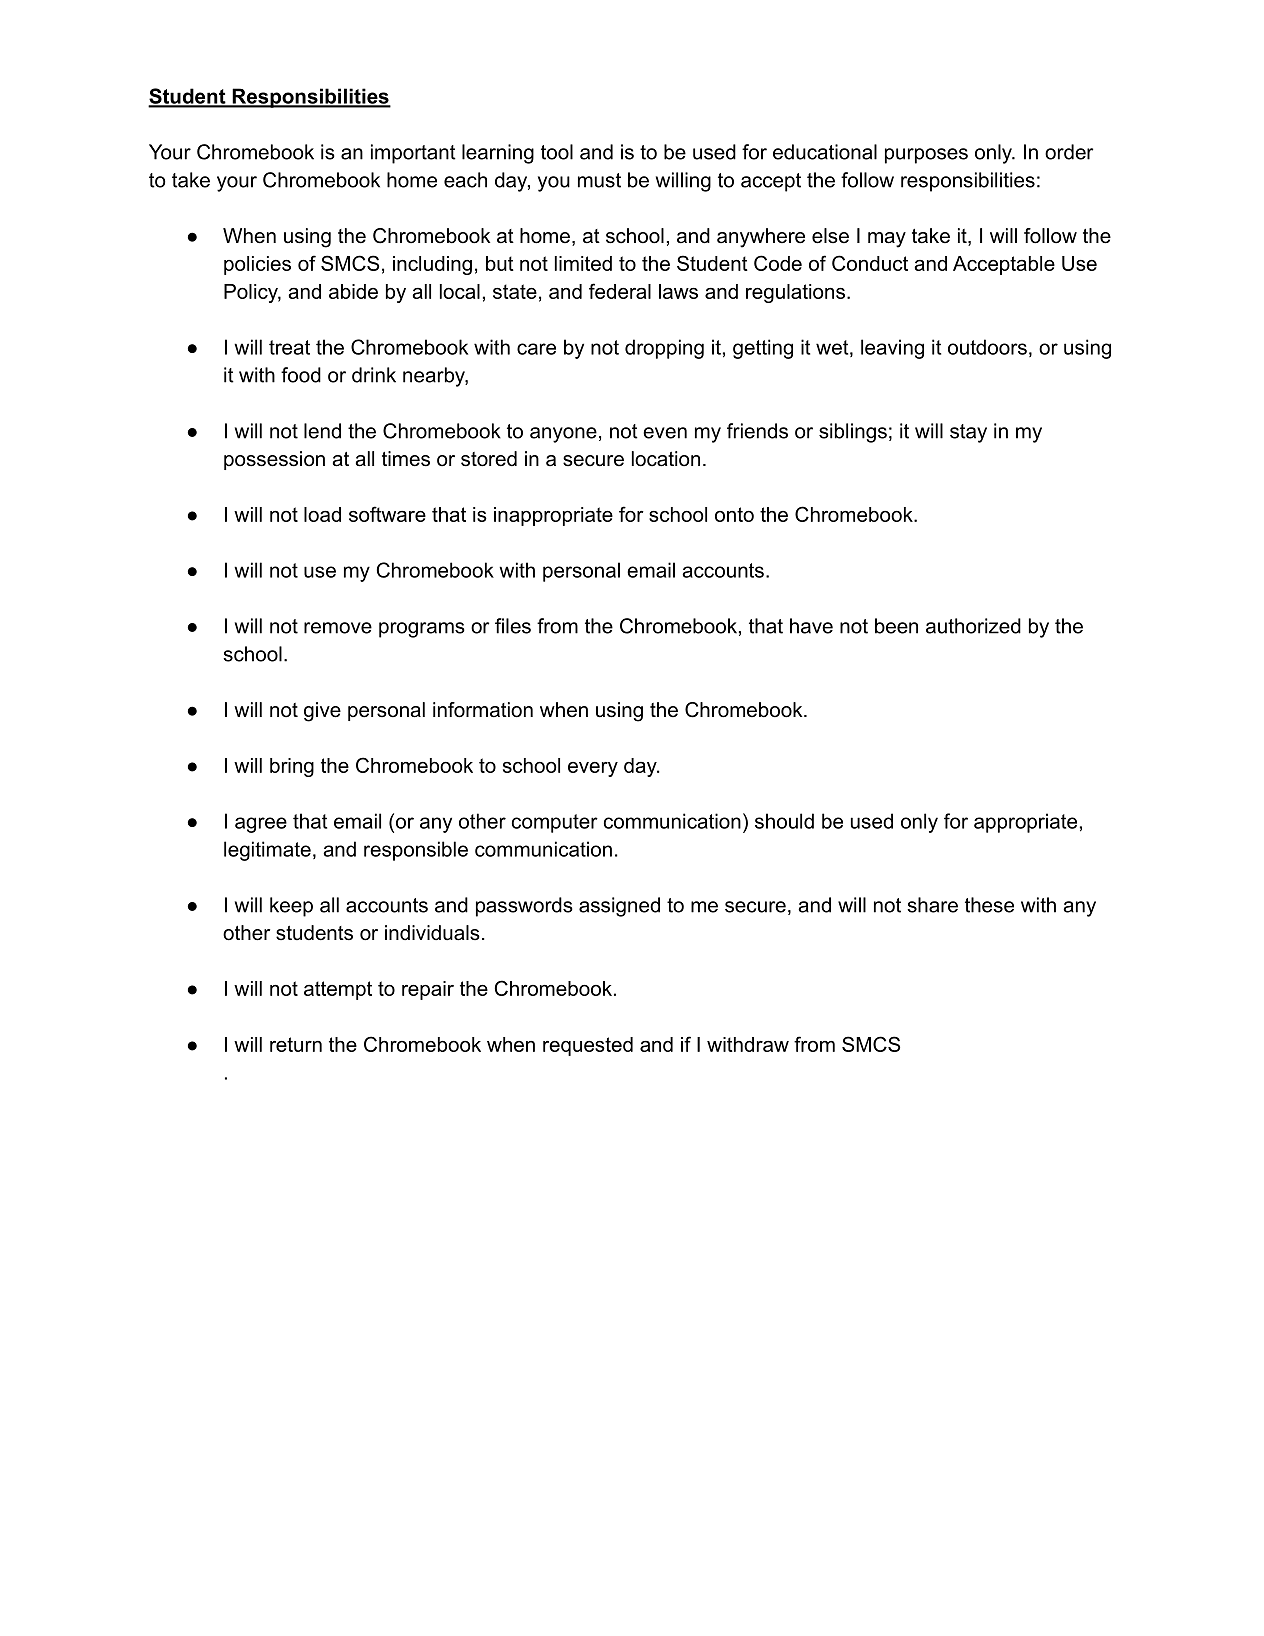 The width and height of the screenshot is (1264, 1636). What do you see at coordinates (926, 156) in the screenshot?
I see `purposes` at bounding box center [926, 156].
